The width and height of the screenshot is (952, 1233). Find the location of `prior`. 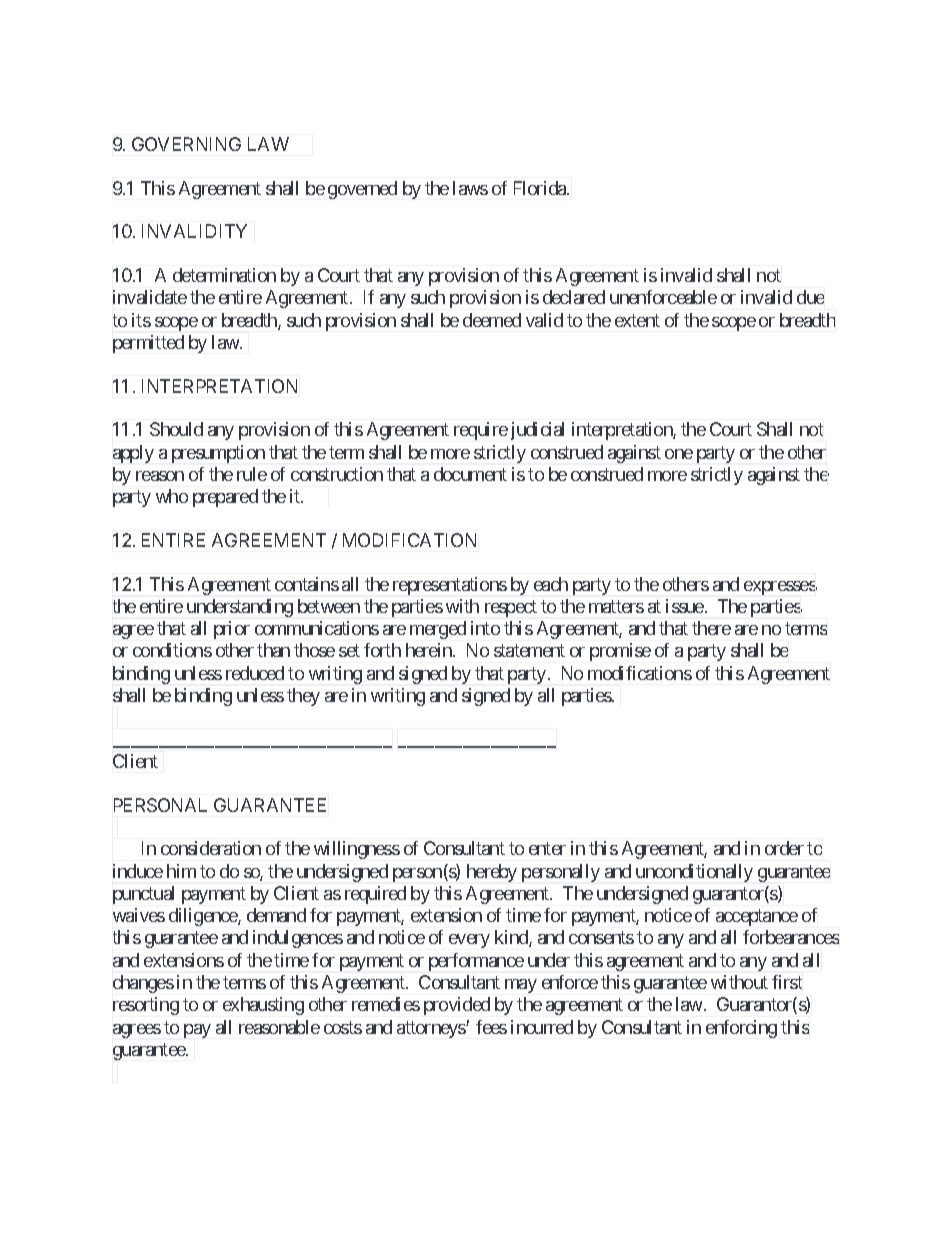

prior is located at coordinates (232, 630).
